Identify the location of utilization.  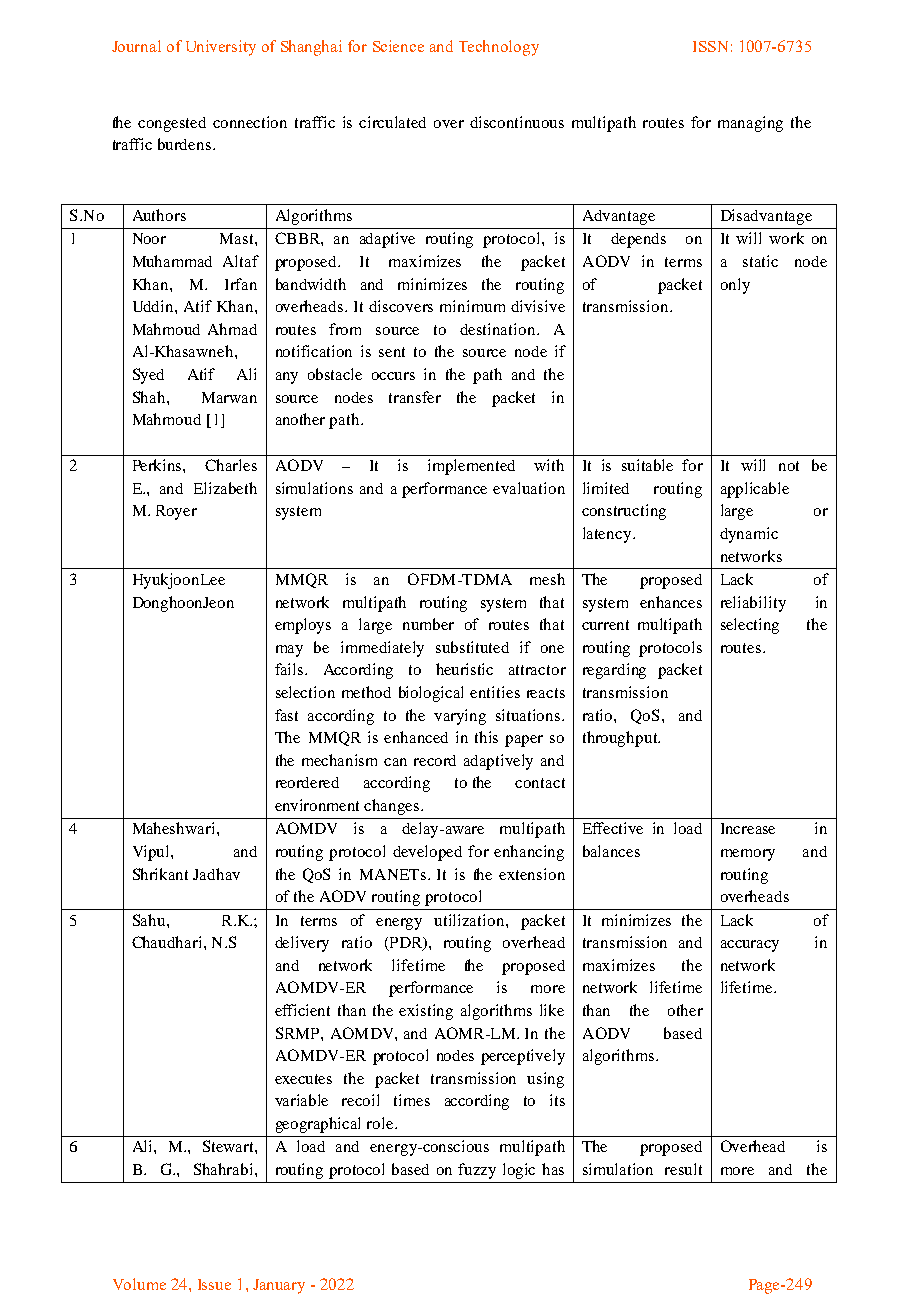
(470, 920).
